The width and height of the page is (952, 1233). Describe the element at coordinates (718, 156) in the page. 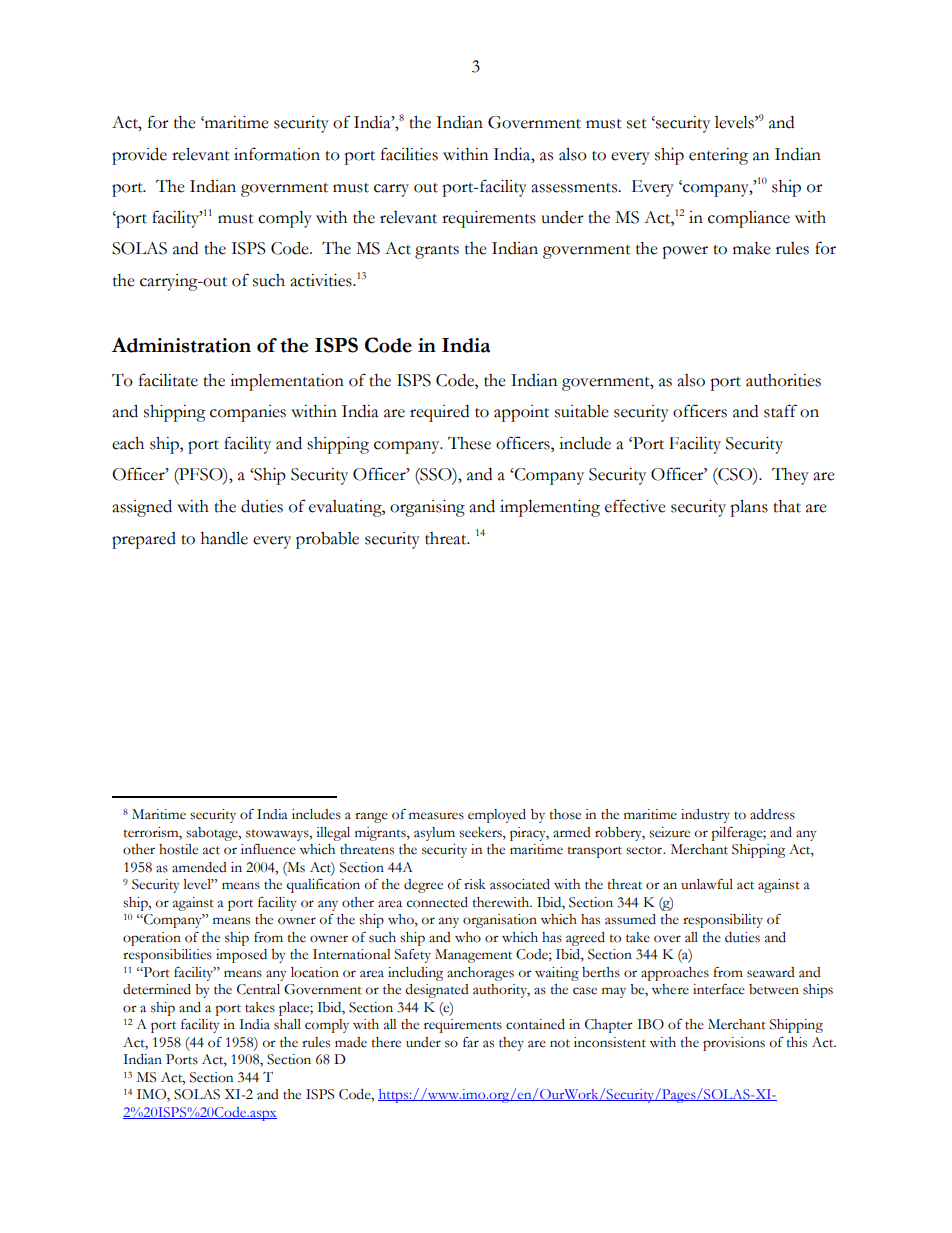

I see `entering` at that location.
